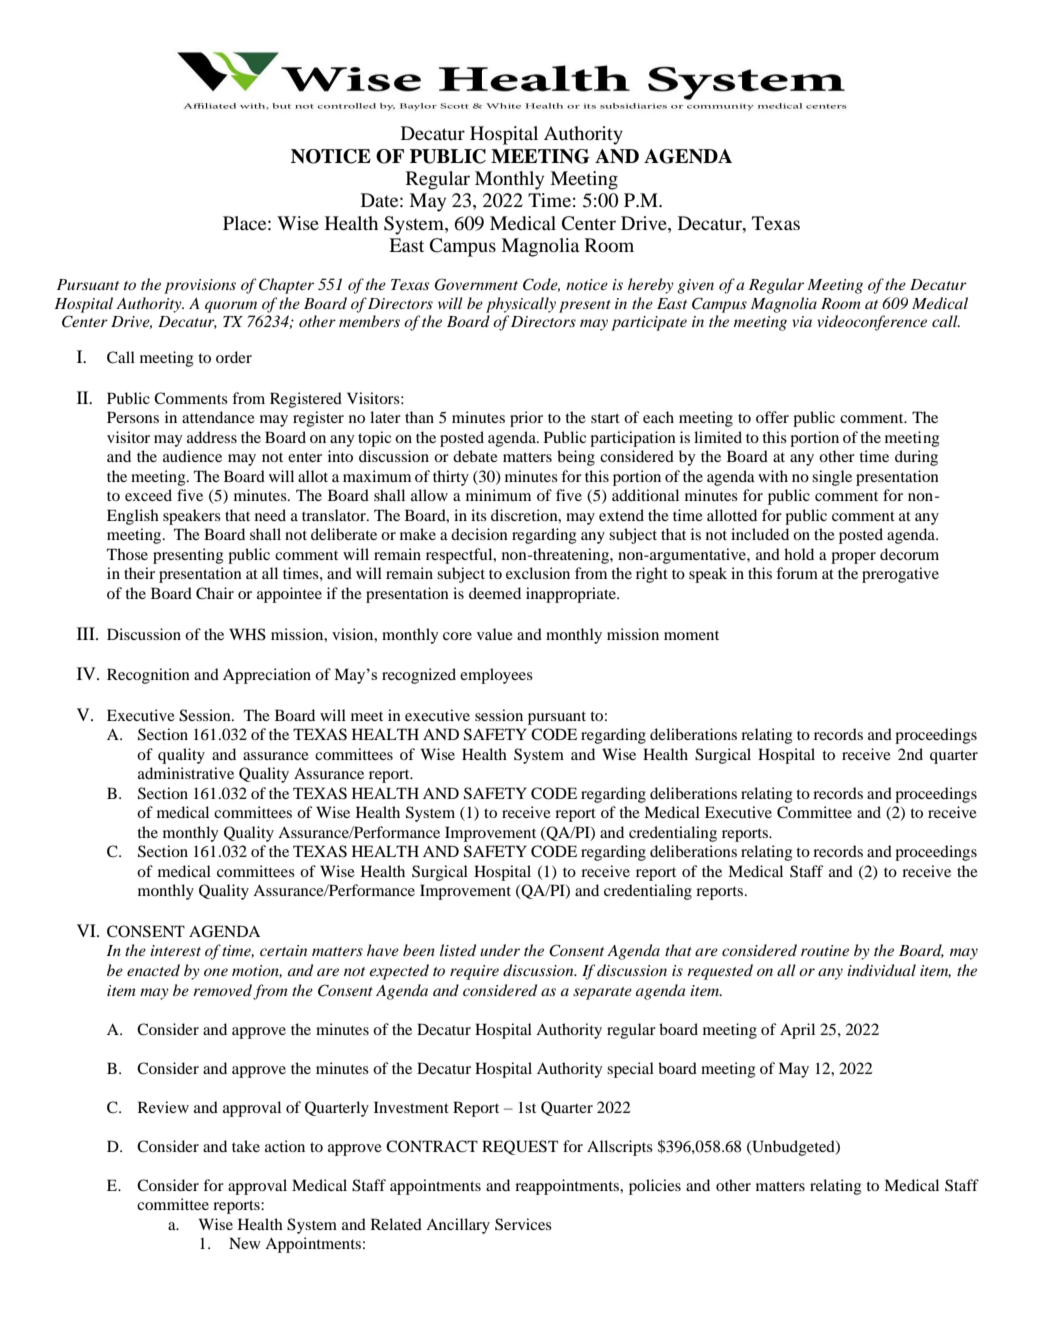 This screenshot has height=1344, width=1039. I want to click on forum, so click(797, 573).
